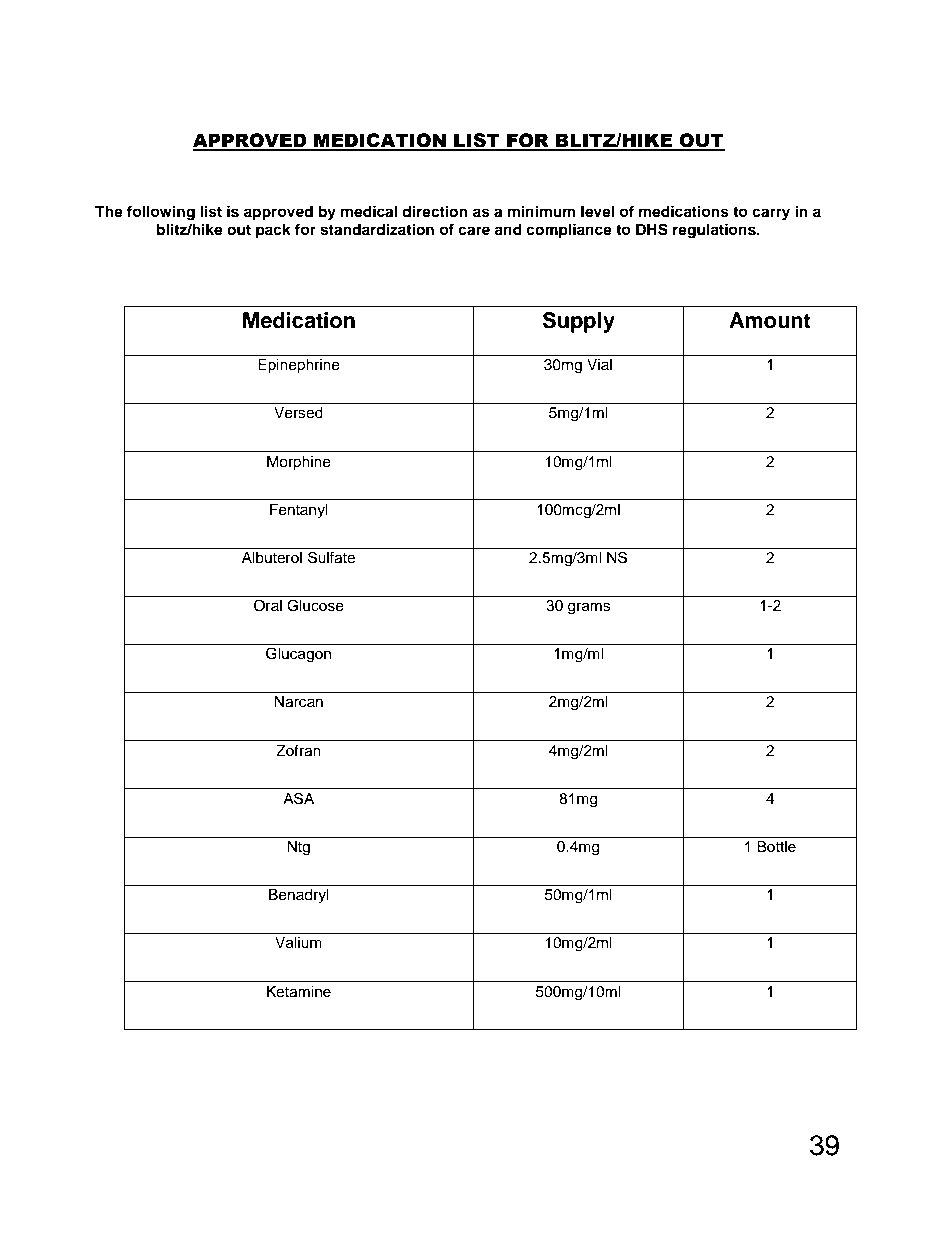 Image resolution: width=952 pixels, height=1233 pixels. Describe the element at coordinates (298, 943) in the screenshot. I see `Valium` at that location.
